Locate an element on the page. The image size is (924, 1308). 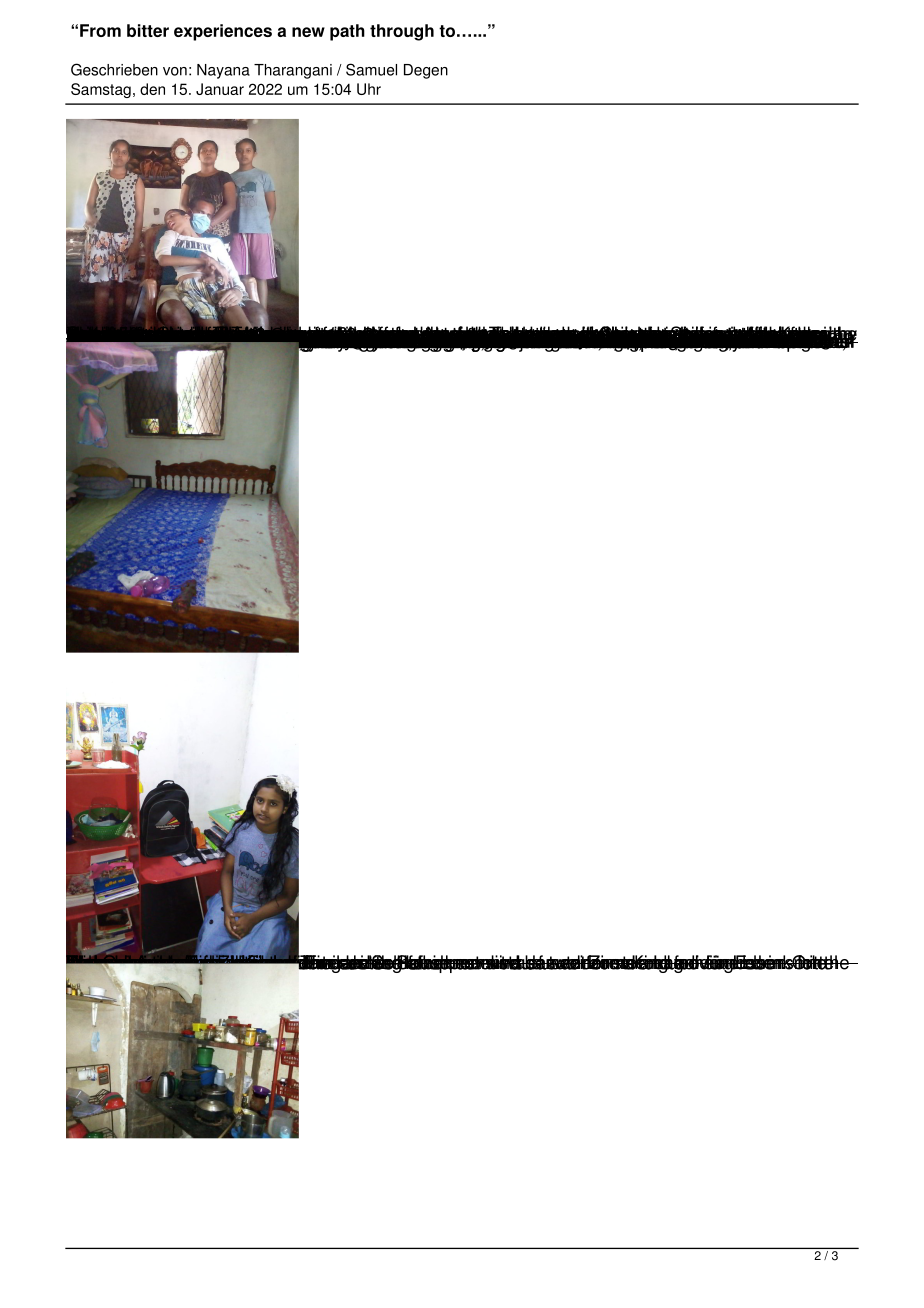
path is located at coordinates (347, 32).
